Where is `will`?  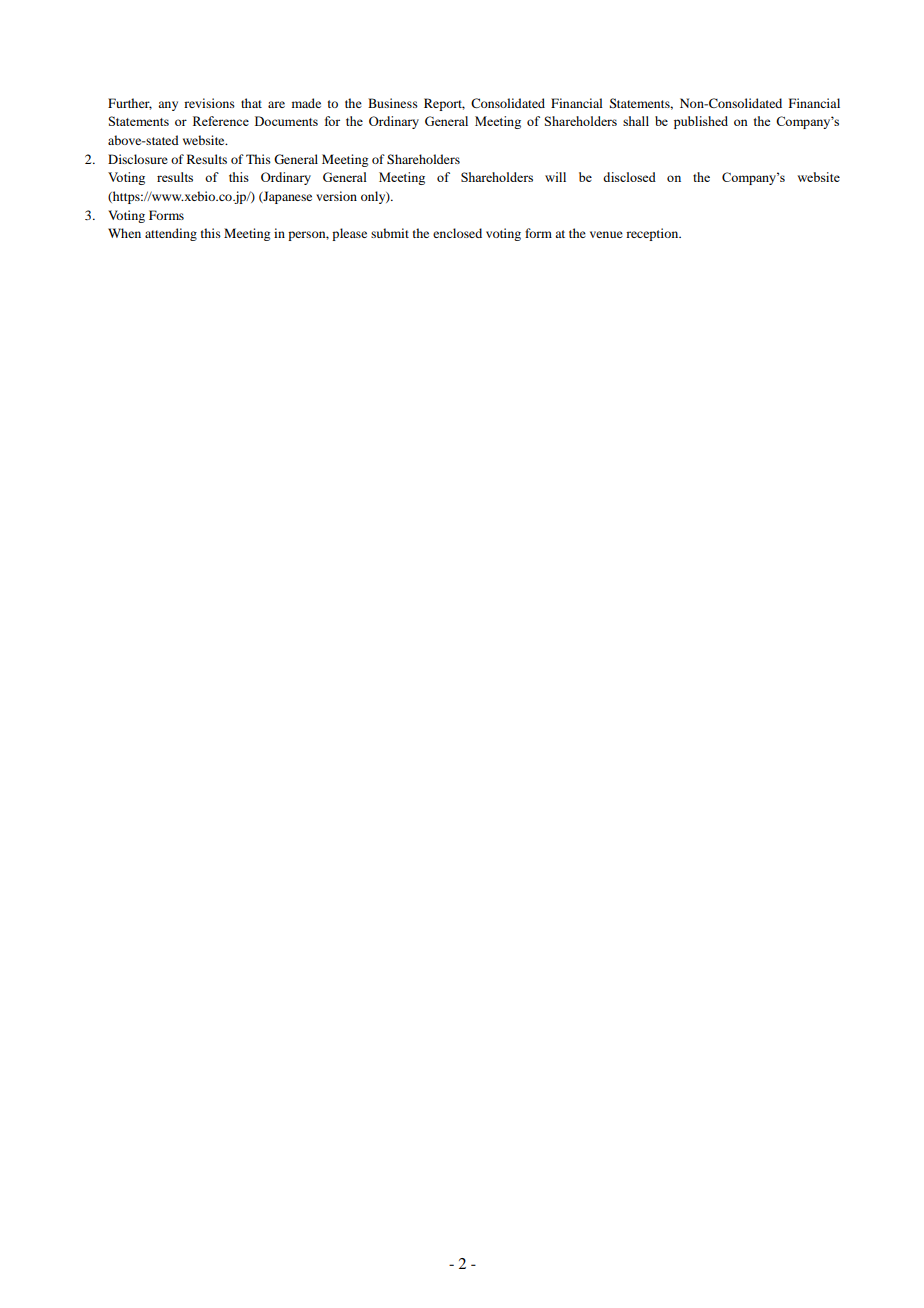
will is located at coordinates (555, 177).
